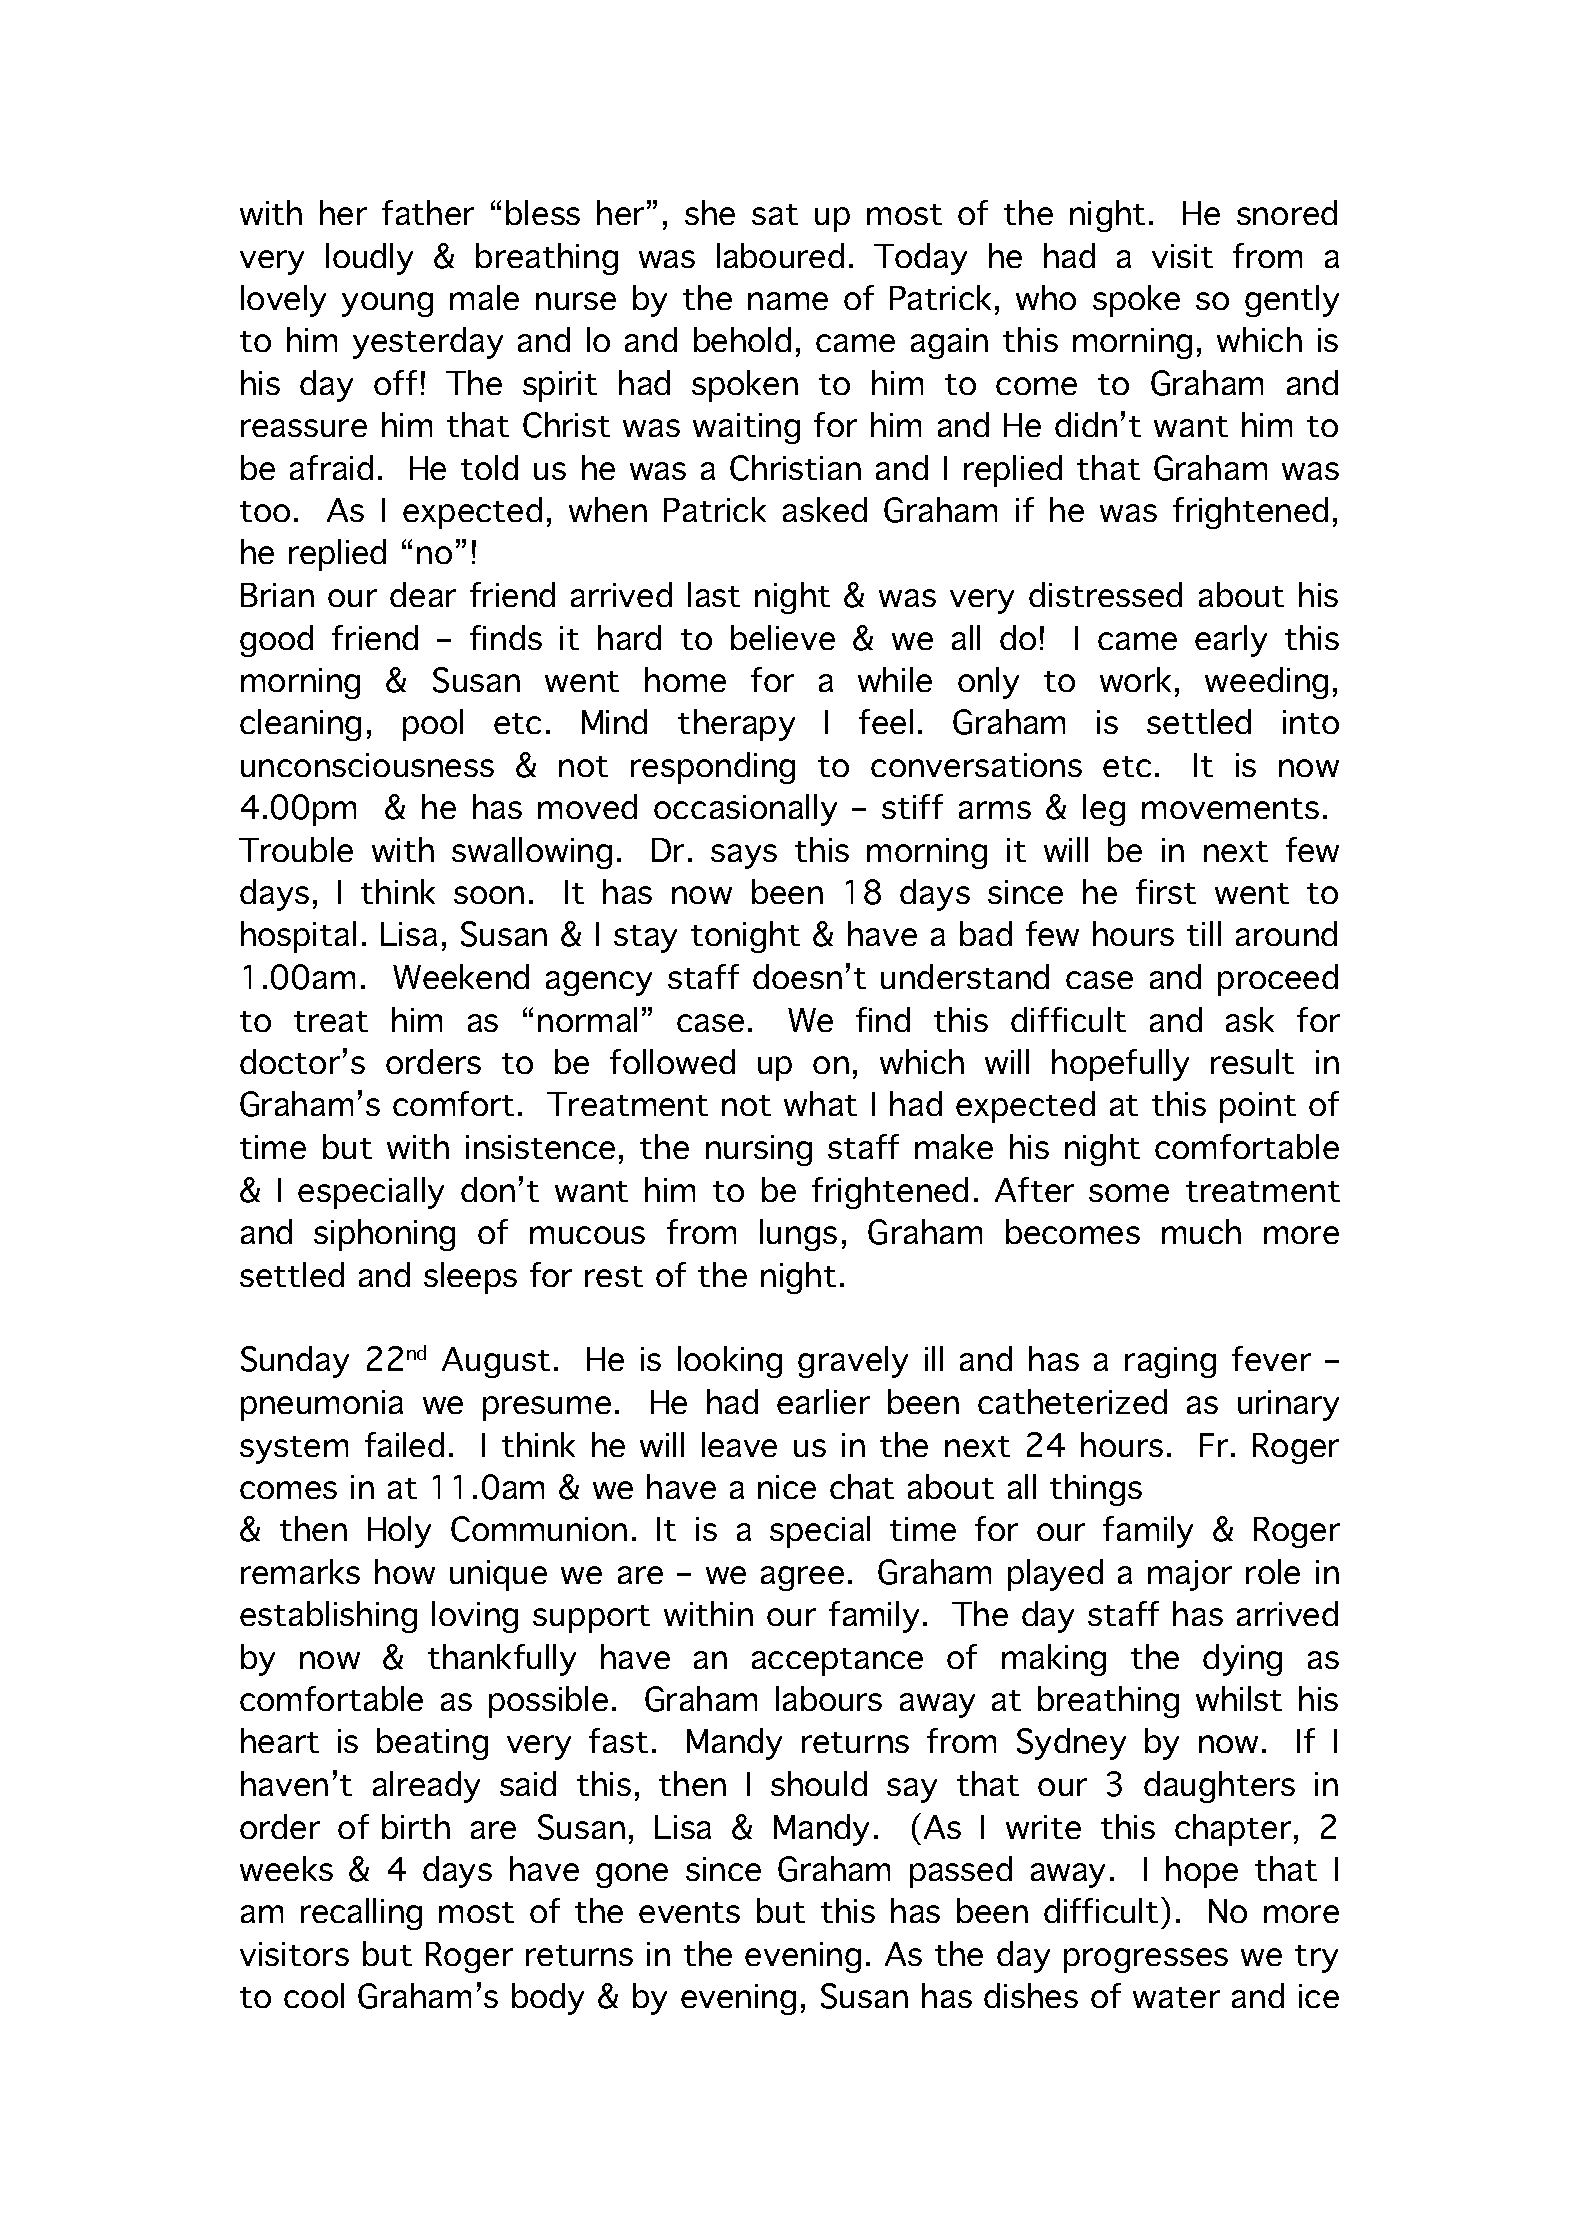  Describe the element at coordinates (1258, 1107) in the image. I see `point` at that location.
